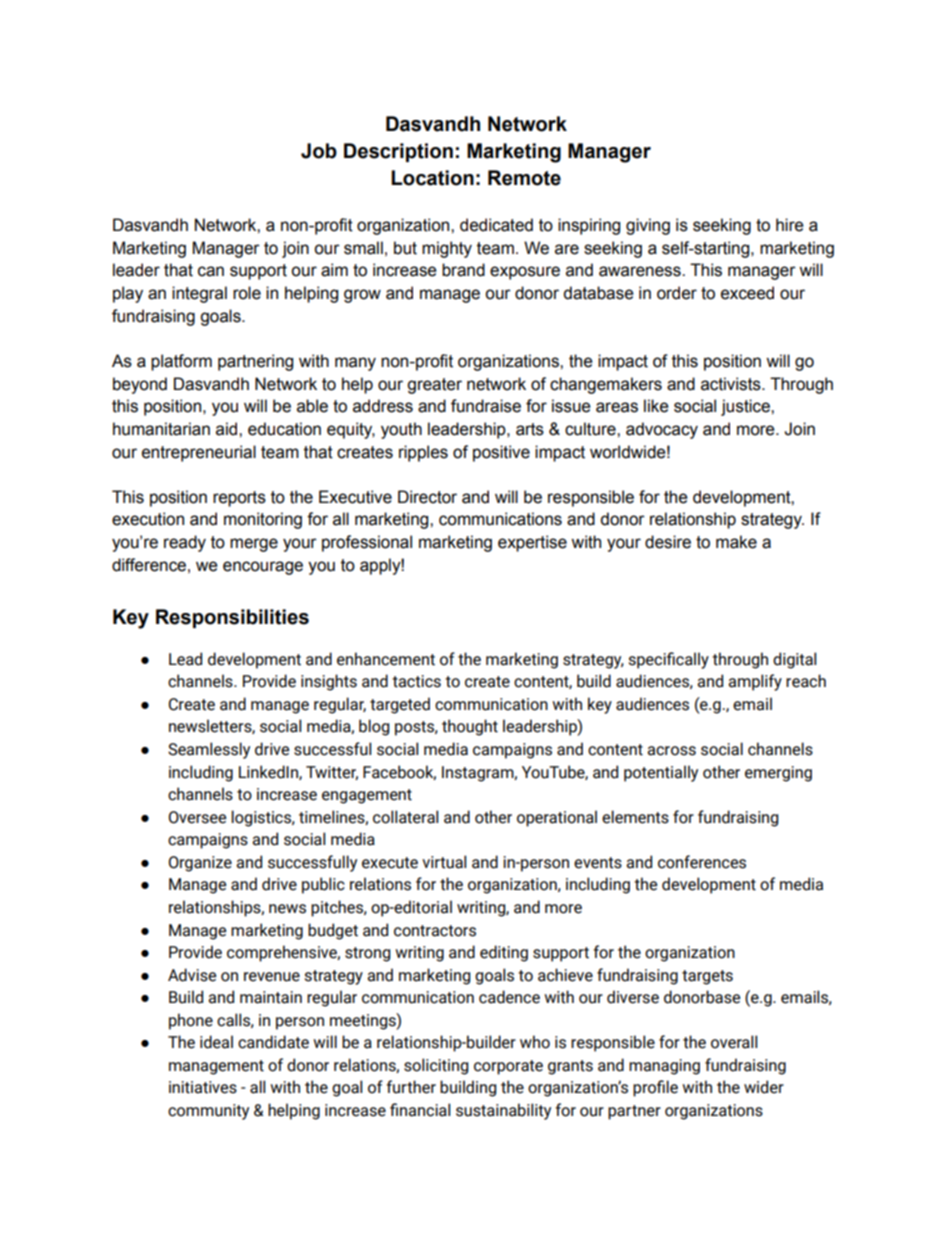 This screenshot has height=1233, width=952. I want to click on thought, so click(470, 727).
